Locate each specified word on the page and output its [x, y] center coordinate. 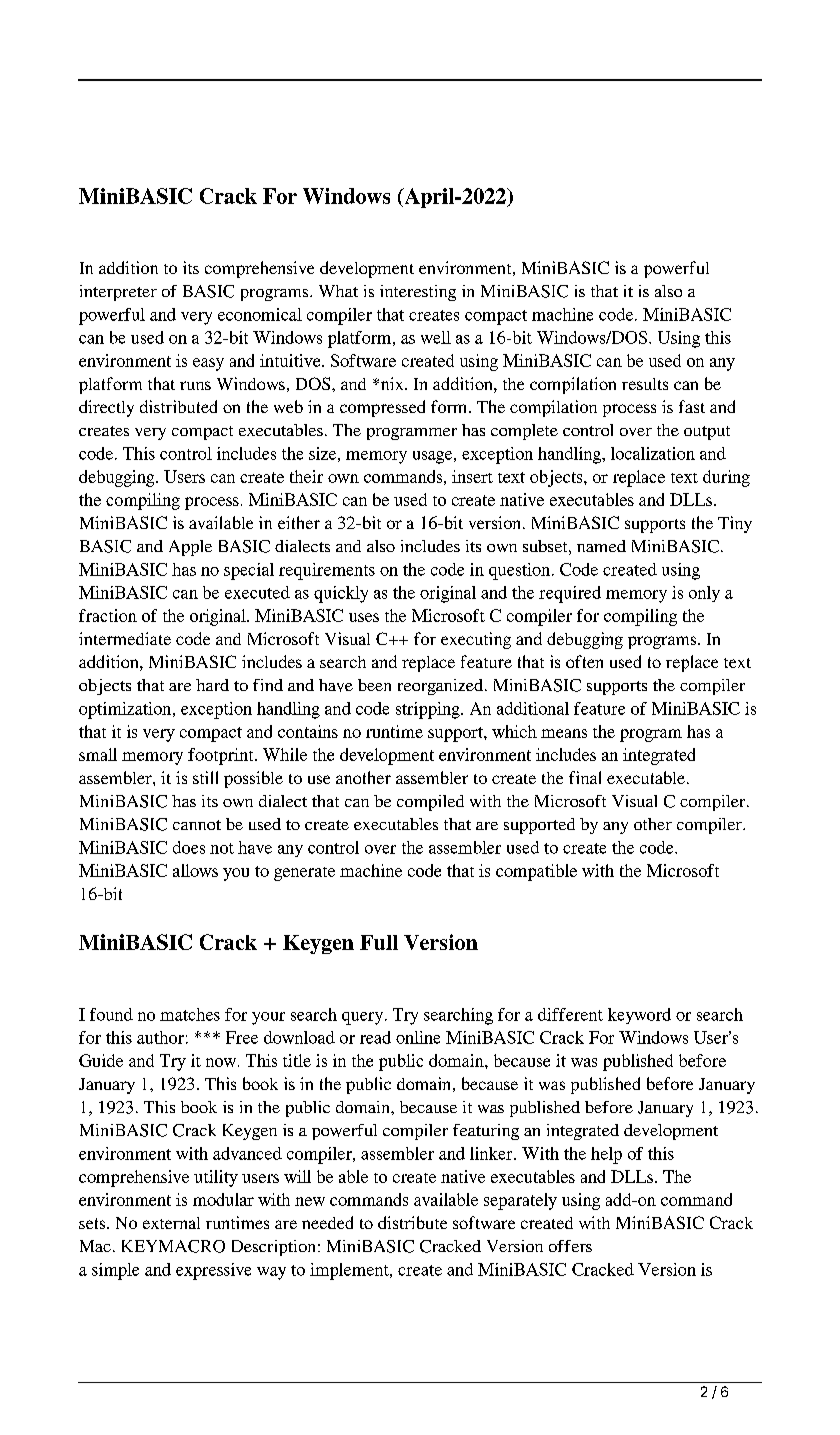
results [645, 384]
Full [379, 942]
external [171, 1223]
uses [364, 617]
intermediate [125, 638]
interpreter [118, 293]
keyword [639, 1016]
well [436, 337]
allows [195, 870]
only [704, 594]
